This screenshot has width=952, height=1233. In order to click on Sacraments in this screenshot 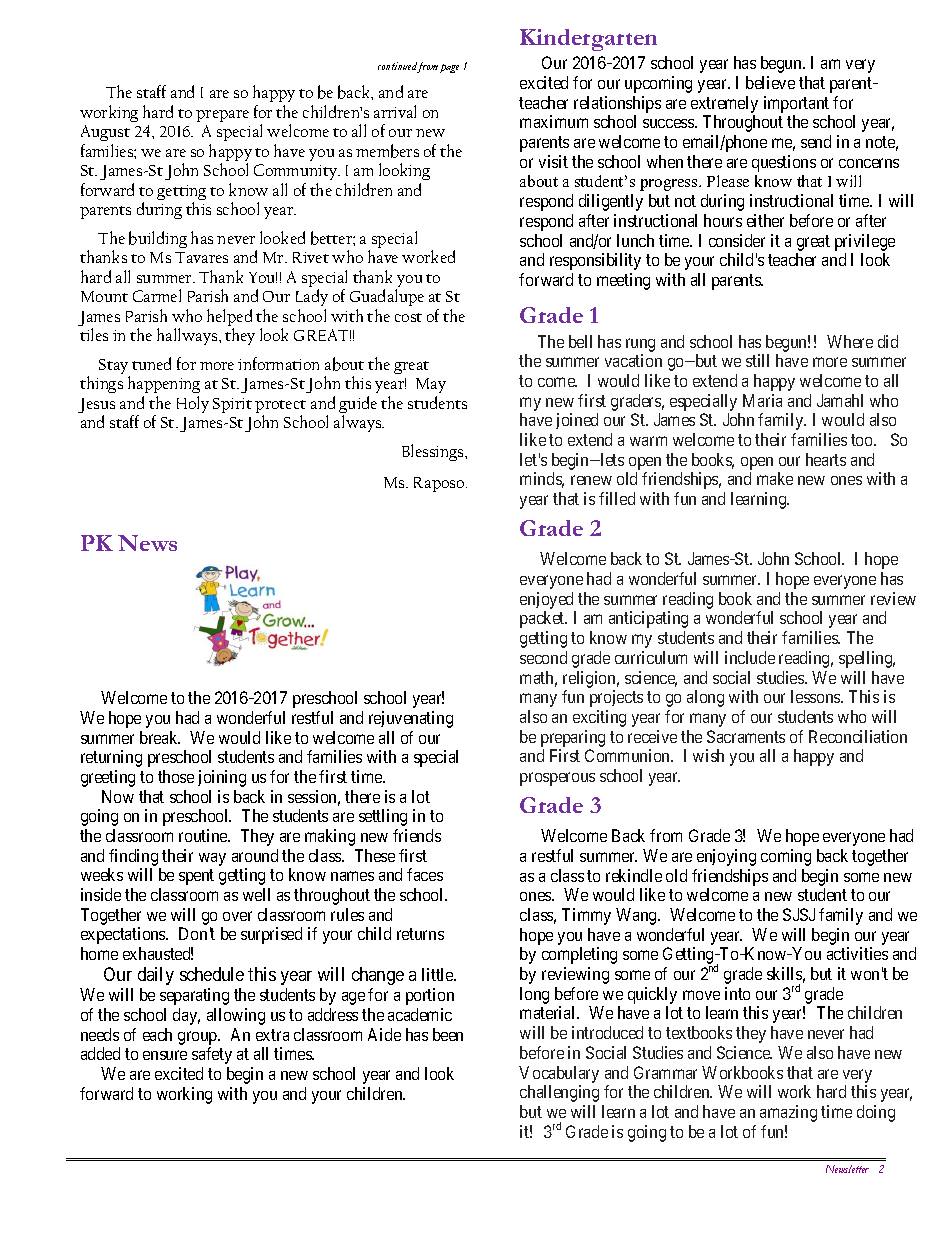, I will do `click(746, 736)`.
